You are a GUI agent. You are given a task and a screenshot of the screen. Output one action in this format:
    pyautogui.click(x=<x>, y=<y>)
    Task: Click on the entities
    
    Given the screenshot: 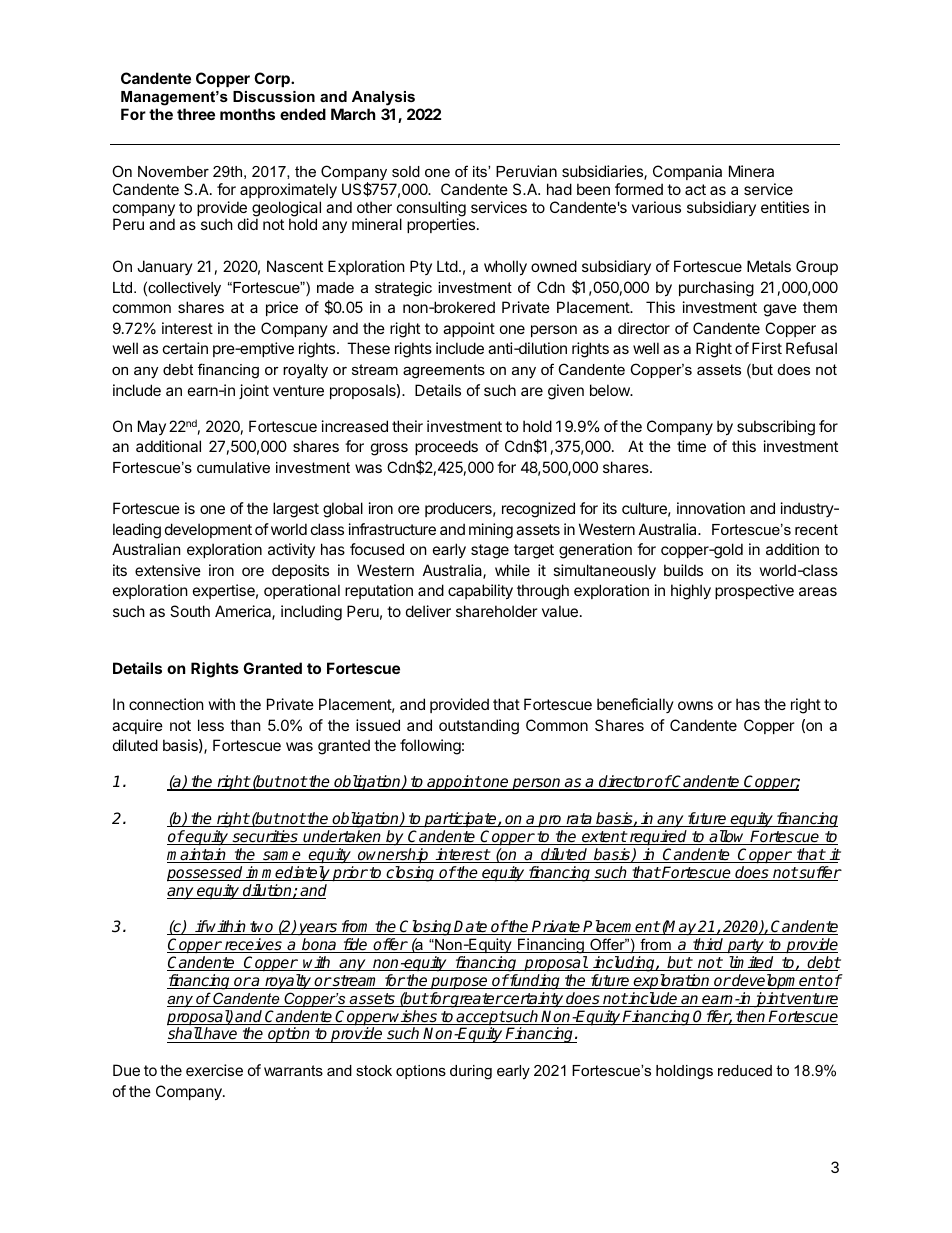 What is the action you would take?
    pyautogui.click(x=785, y=207)
